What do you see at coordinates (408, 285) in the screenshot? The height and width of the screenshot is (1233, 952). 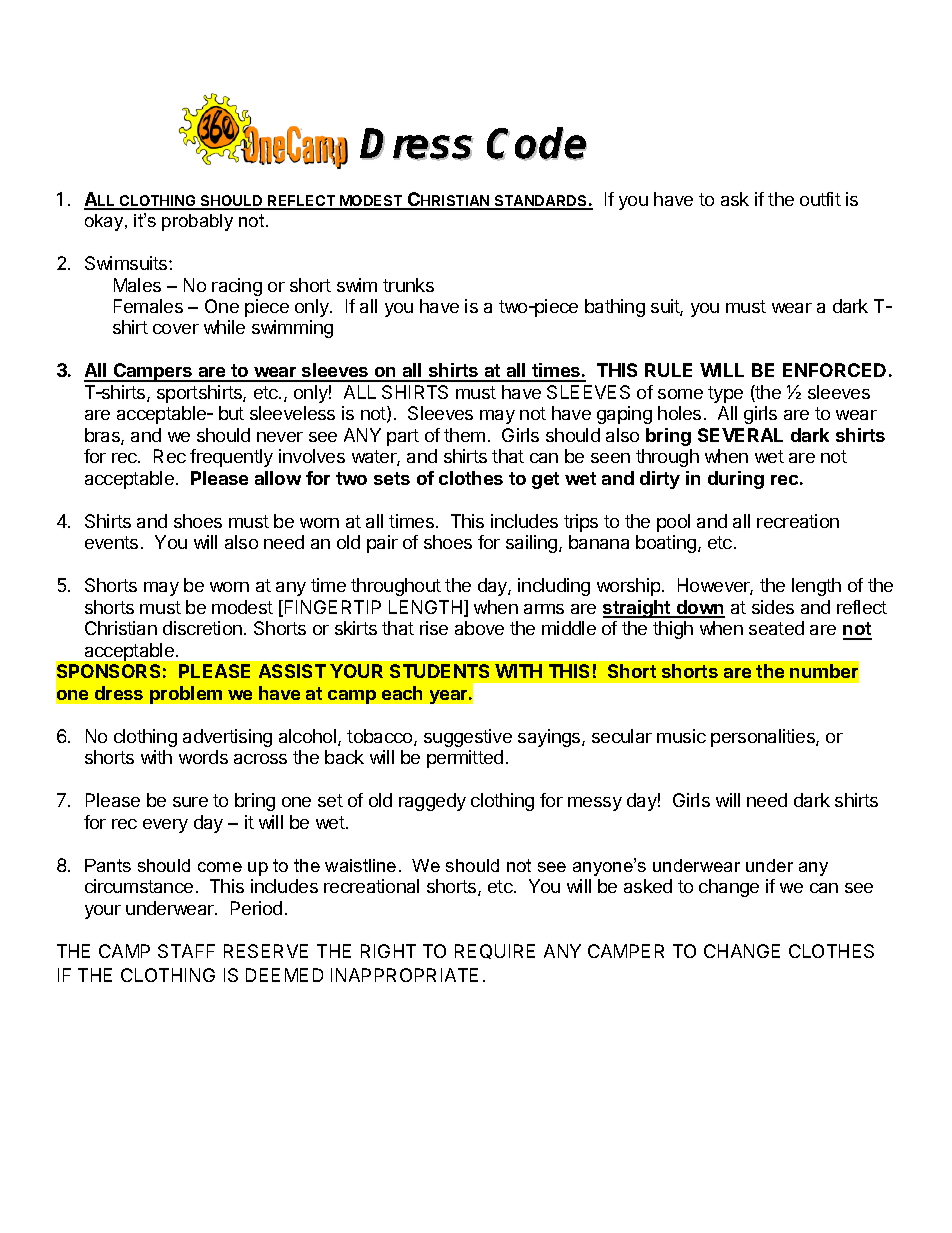 I see `trunks` at bounding box center [408, 285].
